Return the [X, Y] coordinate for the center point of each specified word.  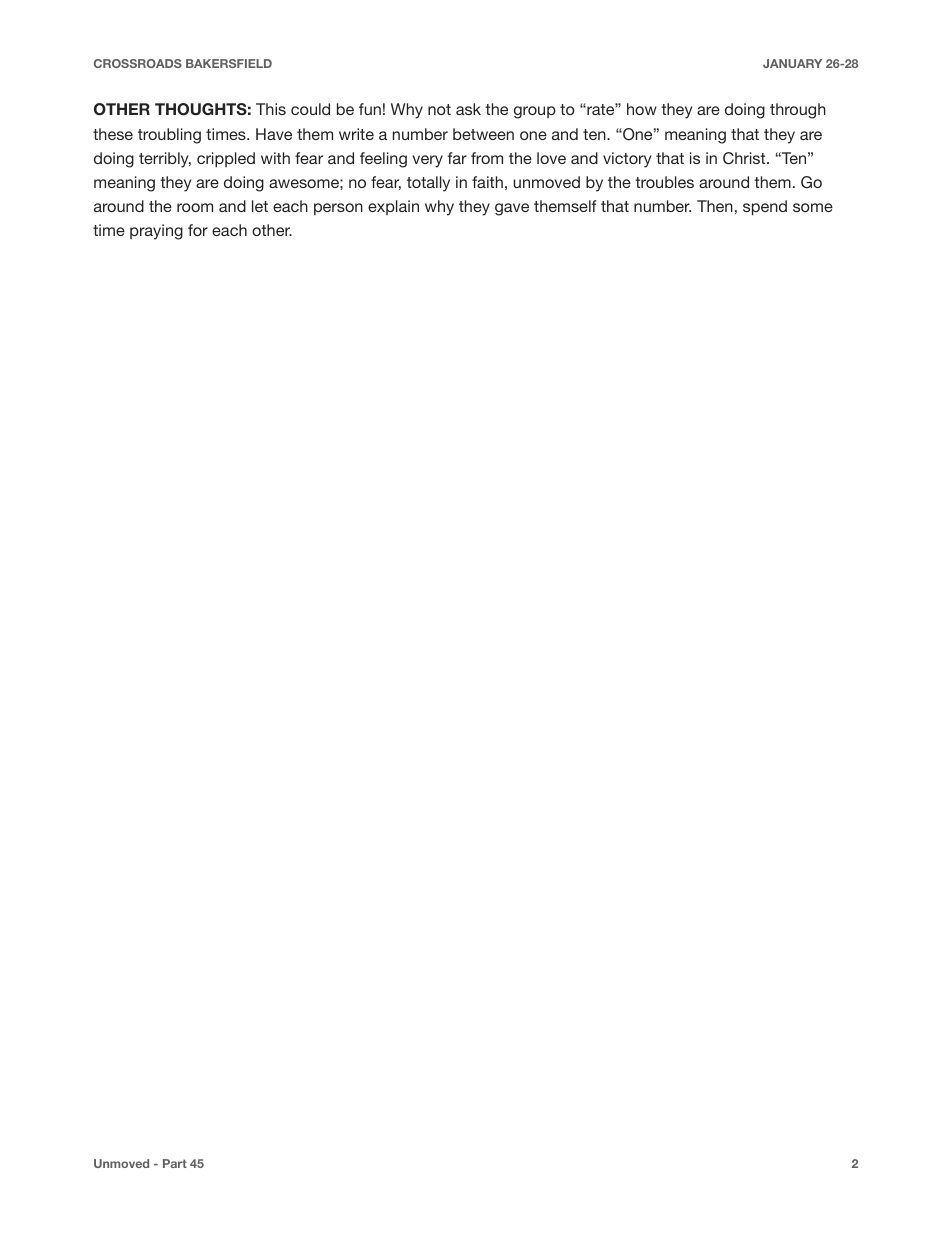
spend [765, 207]
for [198, 230]
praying [156, 232]
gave [512, 209]
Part [175, 1163]
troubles [664, 182]
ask [468, 109]
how [642, 109]
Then [715, 206]
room [195, 207]
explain [393, 207]
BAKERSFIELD [229, 63]
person [338, 209]
